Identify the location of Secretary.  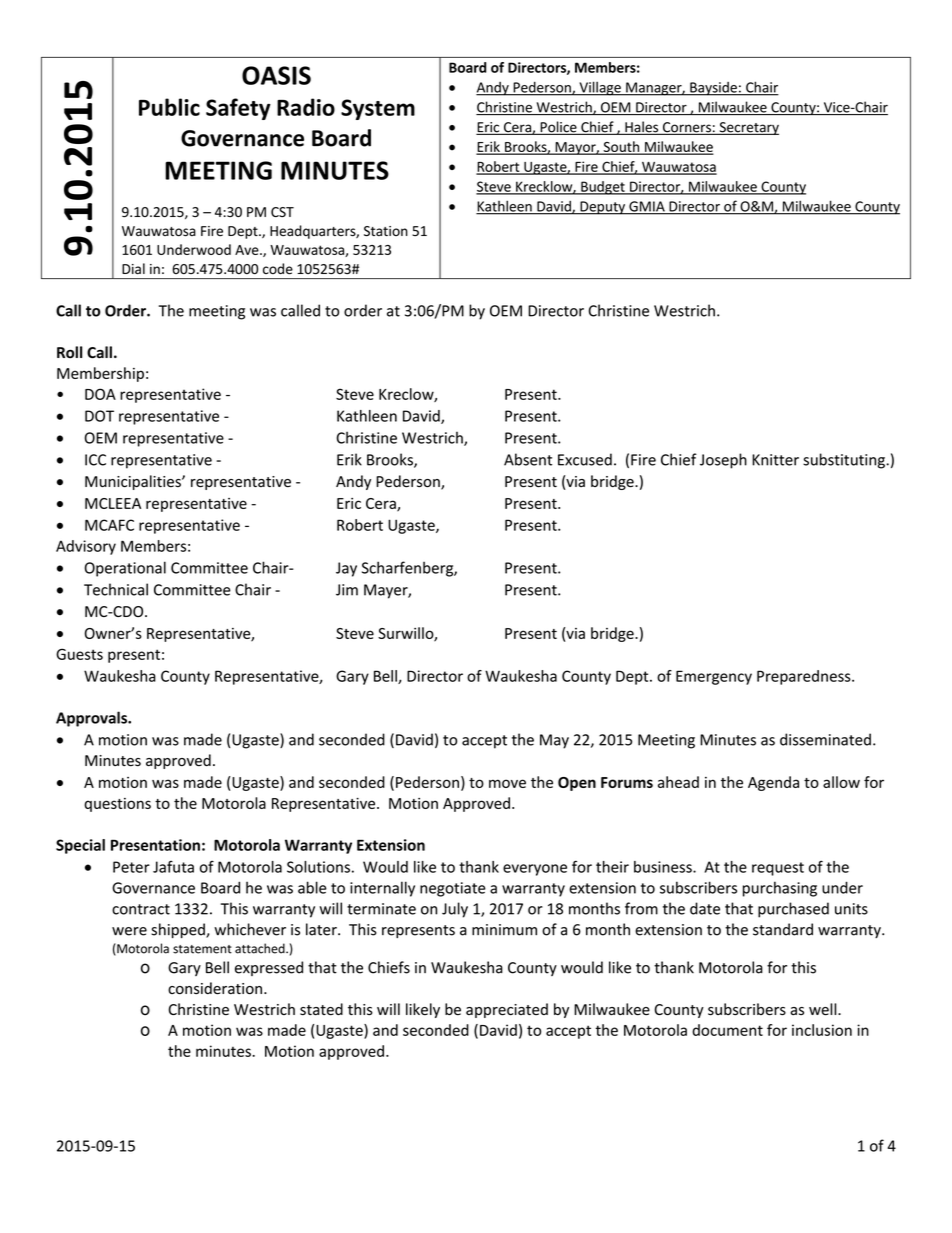
(748, 128).
